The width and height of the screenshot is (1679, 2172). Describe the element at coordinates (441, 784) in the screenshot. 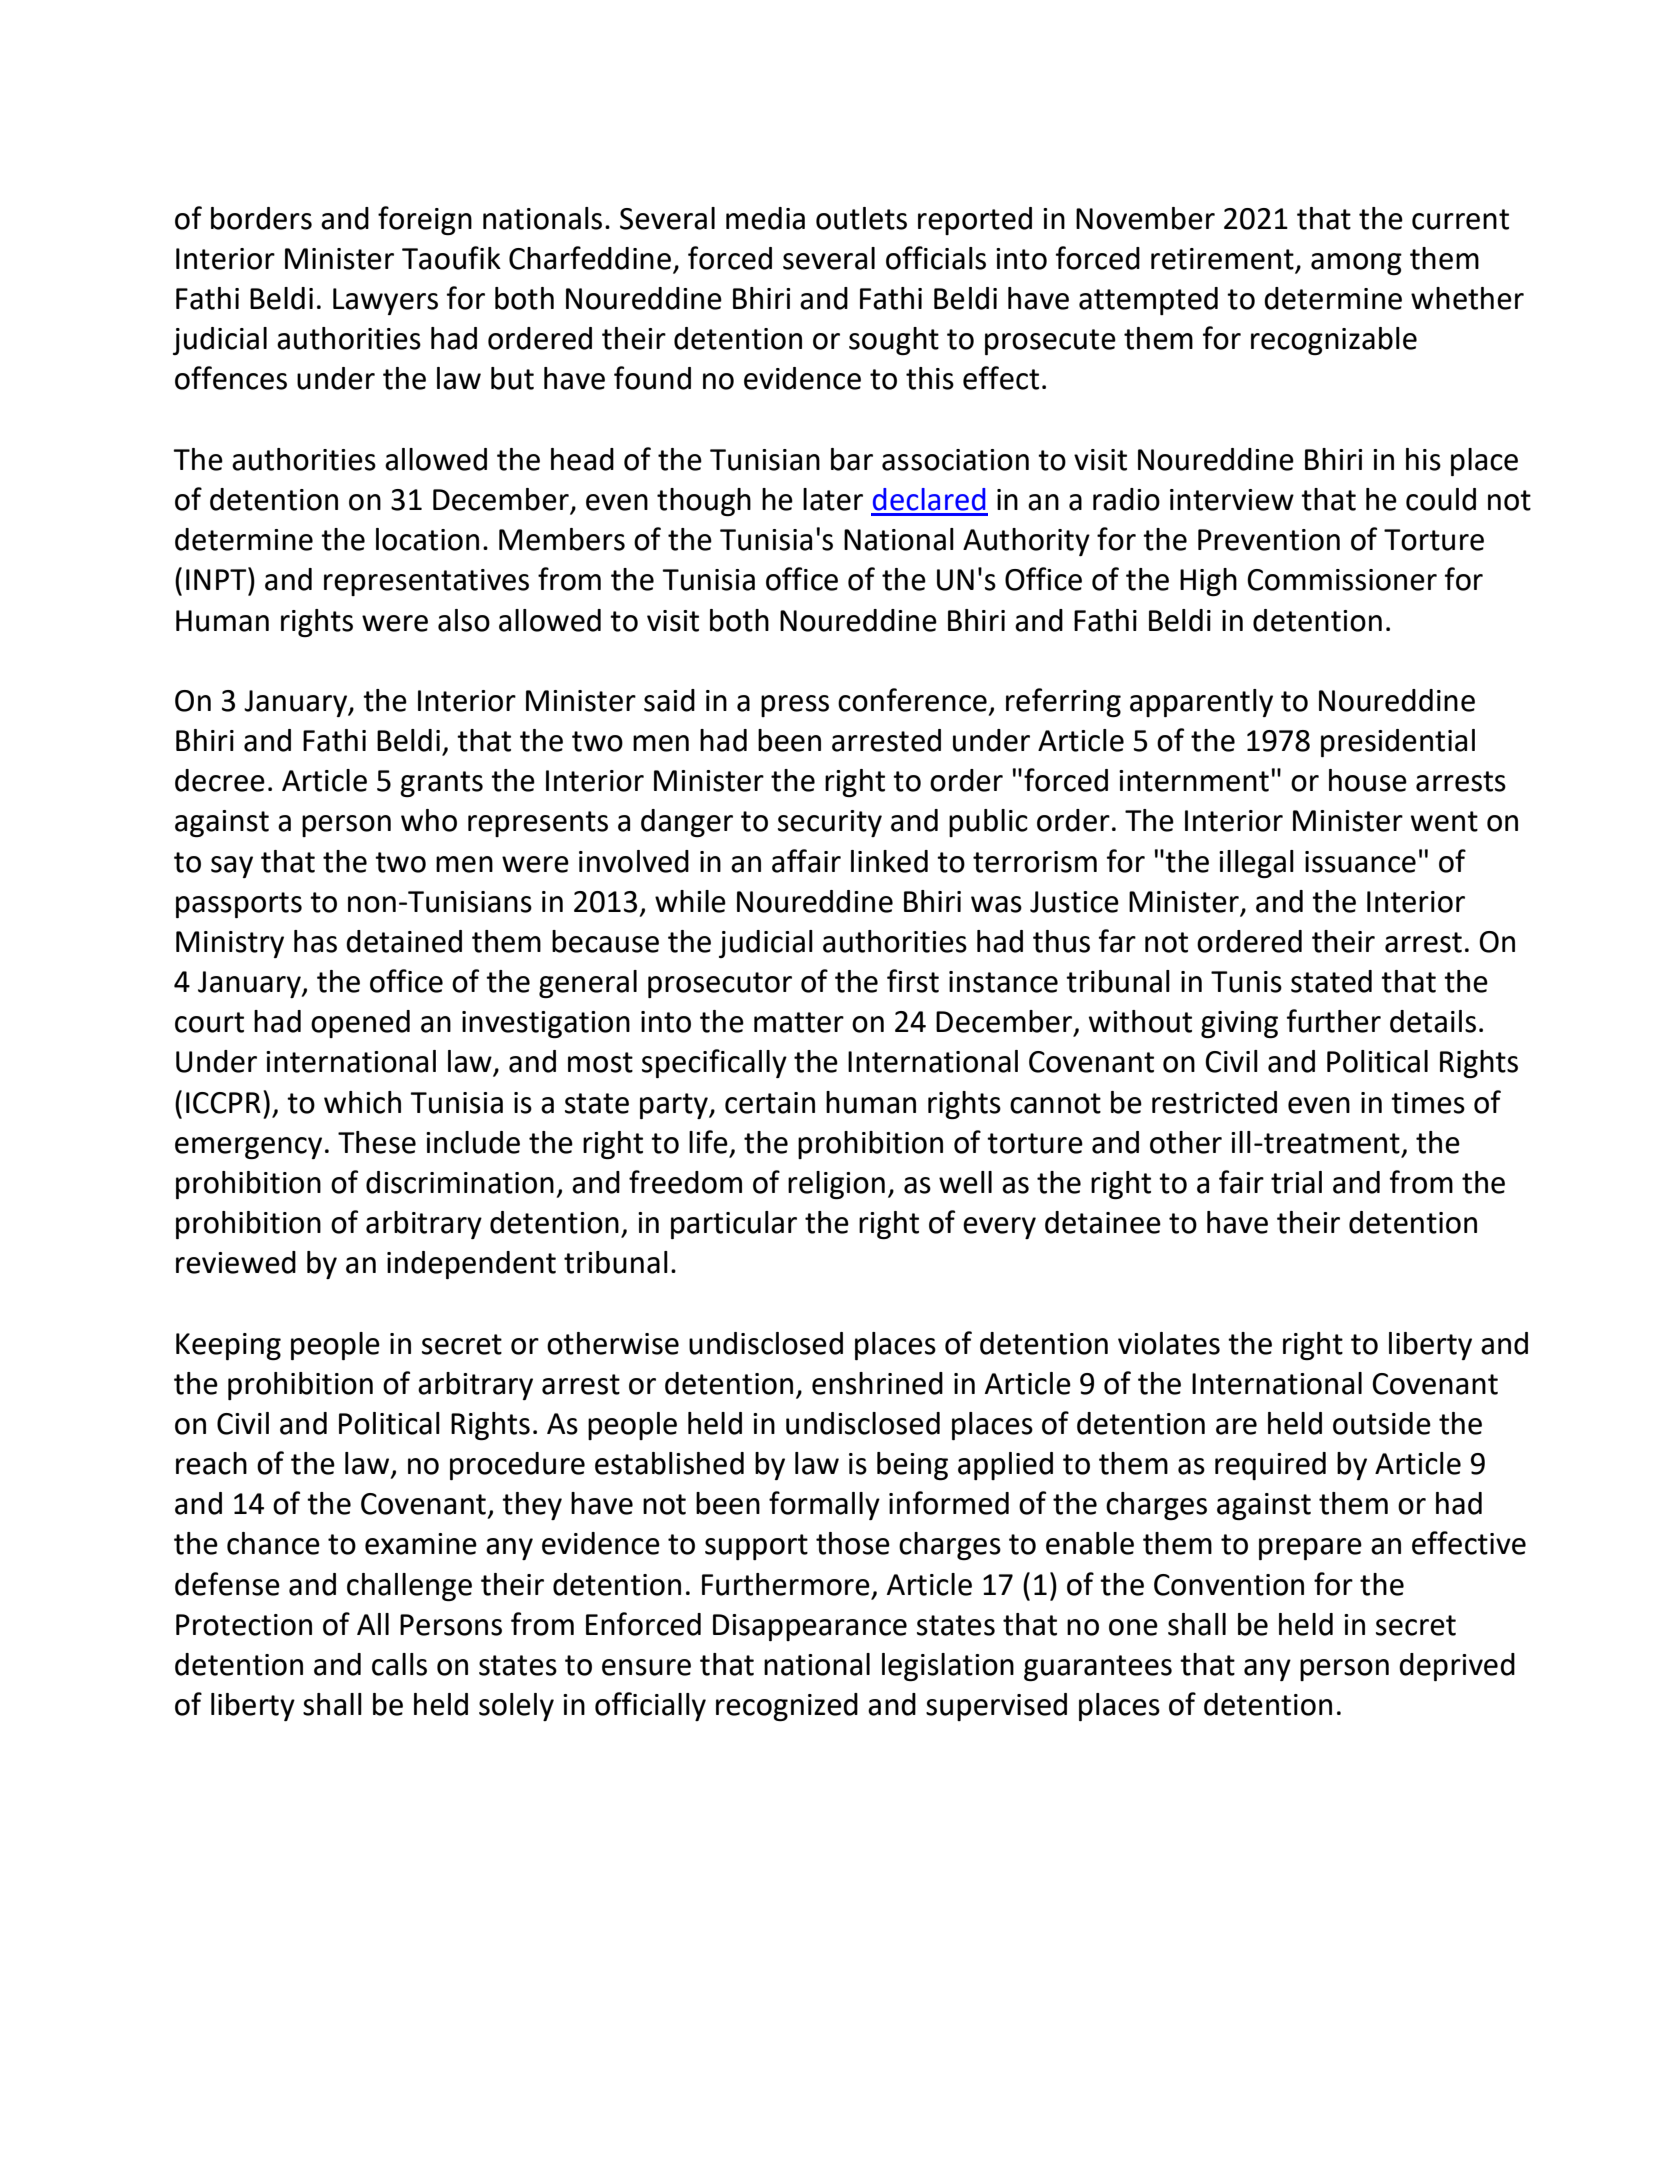

I see `grants` at that location.
